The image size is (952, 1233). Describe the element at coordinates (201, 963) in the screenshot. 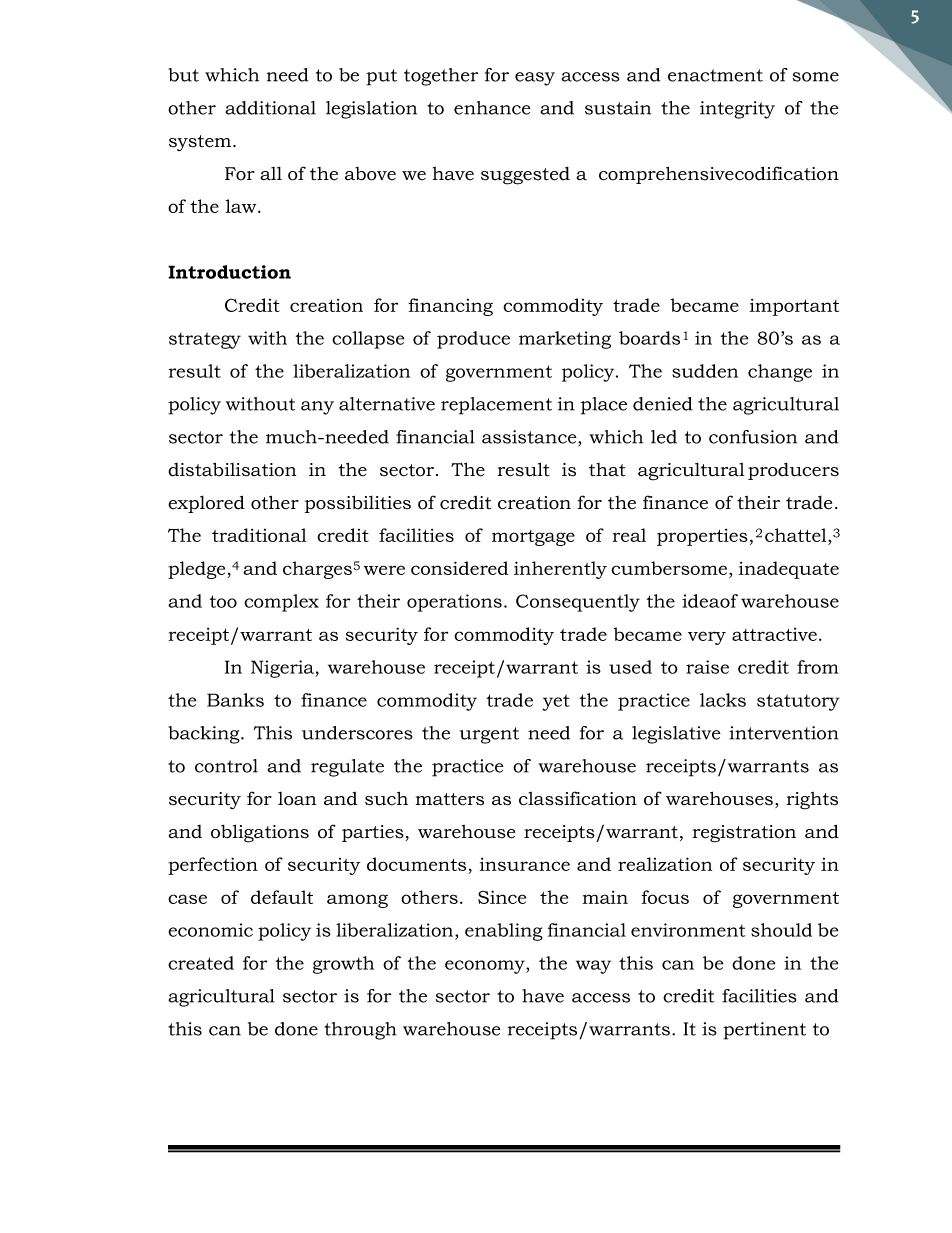

I see `created` at that location.
